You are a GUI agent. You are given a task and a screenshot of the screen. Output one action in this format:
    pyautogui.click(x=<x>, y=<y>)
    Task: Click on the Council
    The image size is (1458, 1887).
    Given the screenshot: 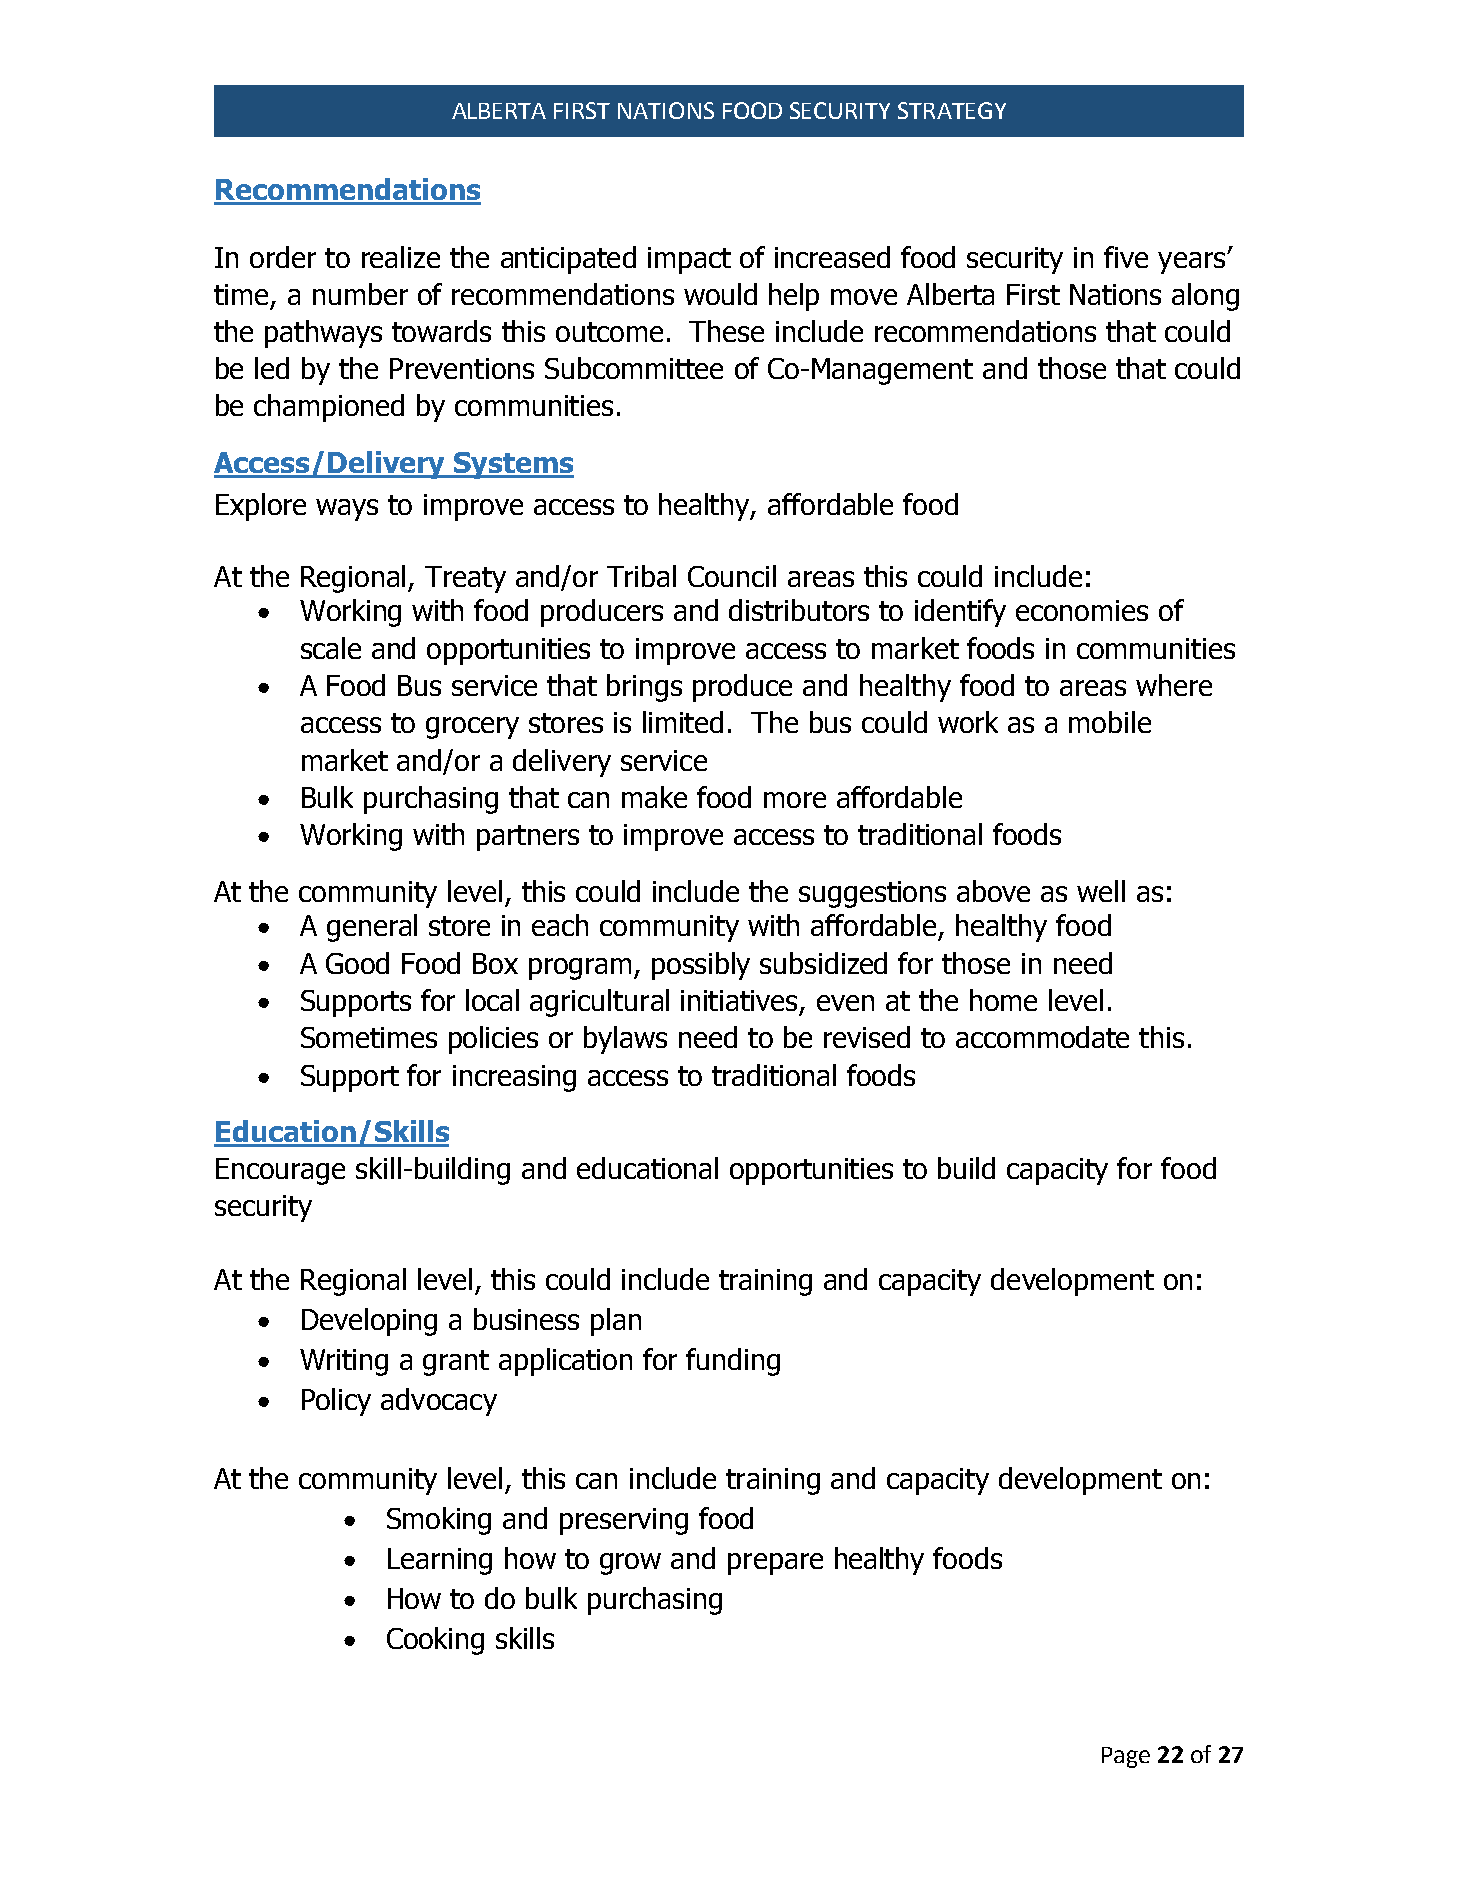 What is the action you would take?
    pyautogui.click(x=732, y=576)
